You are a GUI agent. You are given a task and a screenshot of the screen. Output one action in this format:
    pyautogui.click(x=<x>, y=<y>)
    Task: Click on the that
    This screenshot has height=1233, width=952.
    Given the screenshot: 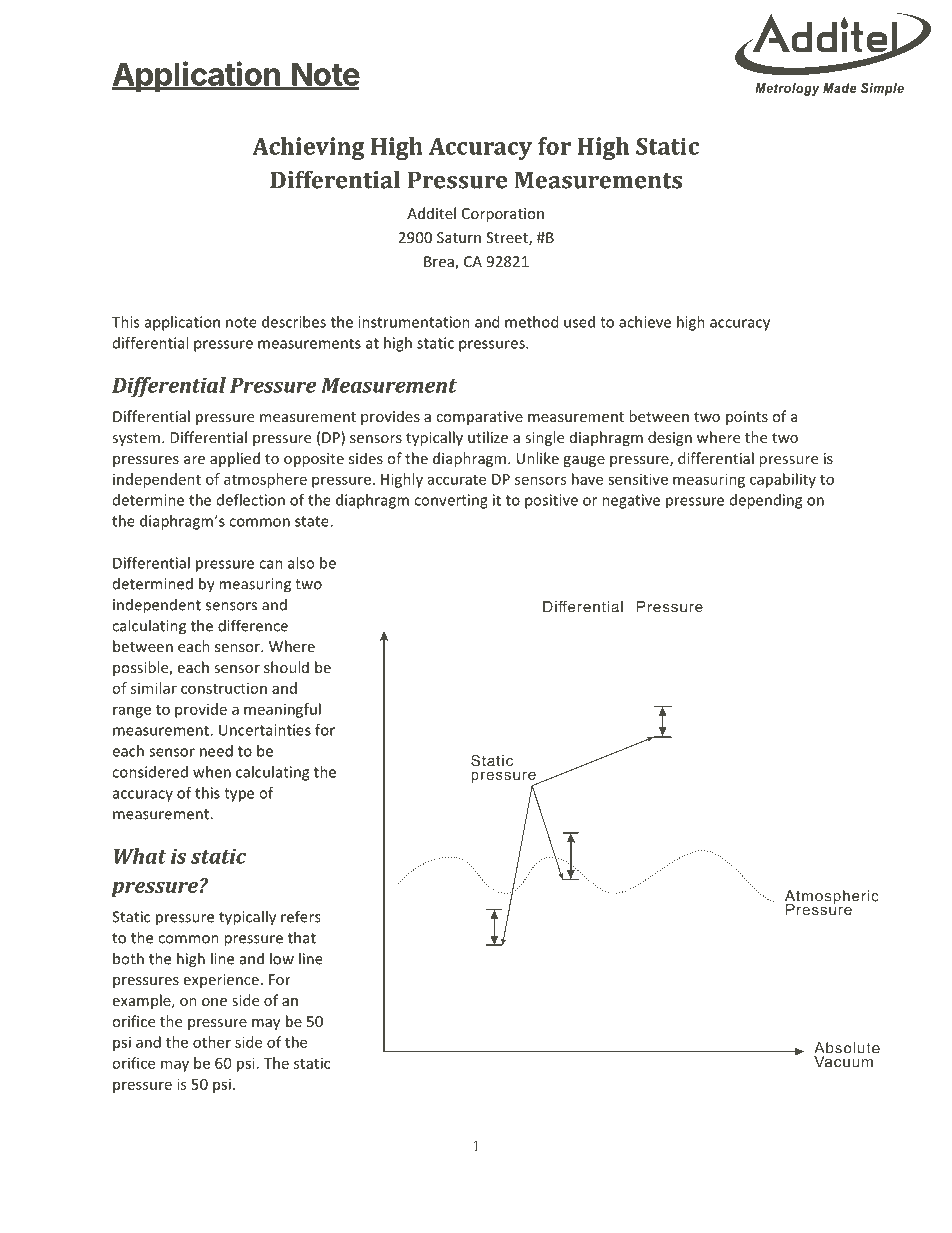 What is the action you would take?
    pyautogui.click(x=302, y=937)
